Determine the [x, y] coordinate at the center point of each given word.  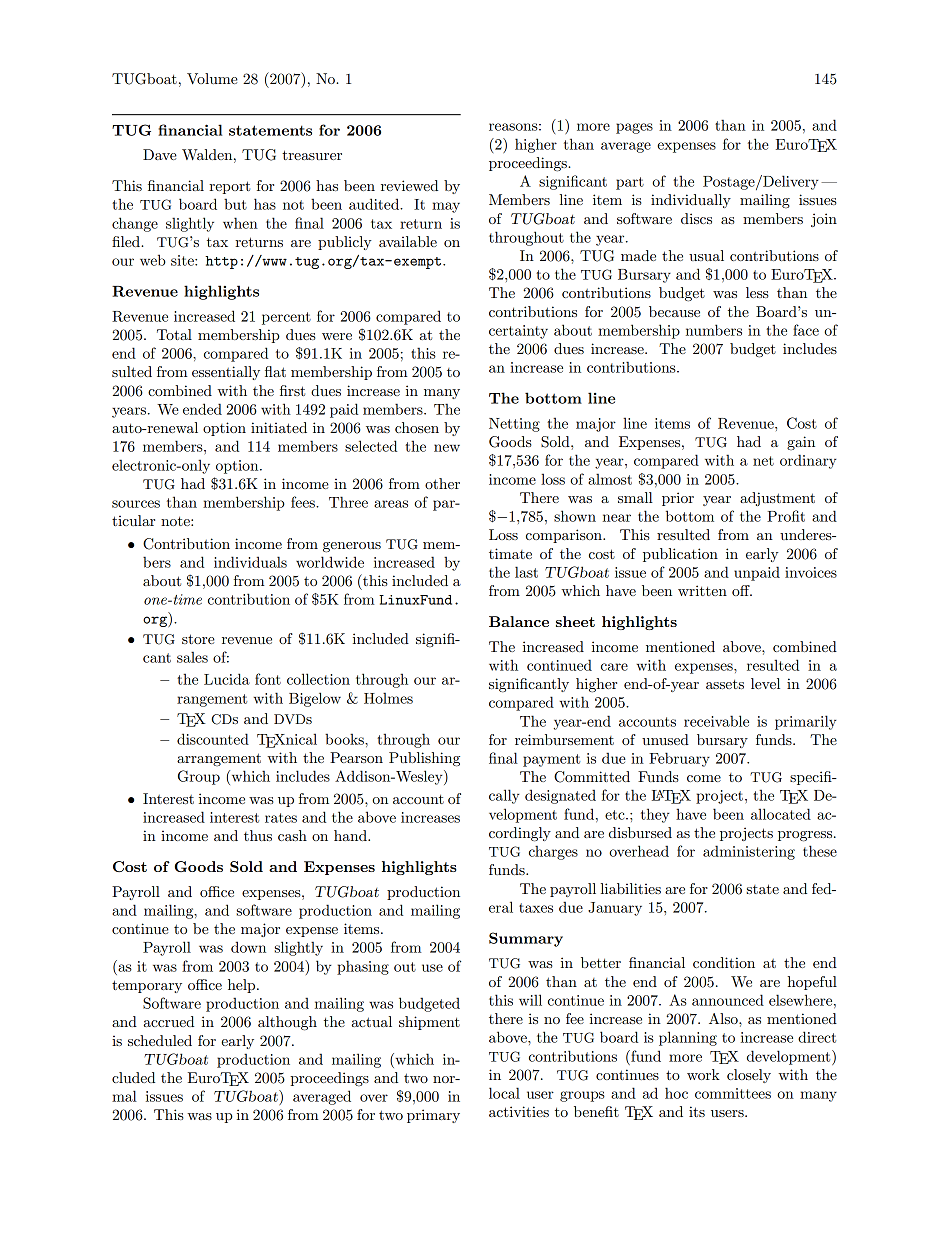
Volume [212, 79]
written [702, 590]
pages [634, 128]
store [198, 639]
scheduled [160, 1040]
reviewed [409, 185]
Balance [519, 621]
